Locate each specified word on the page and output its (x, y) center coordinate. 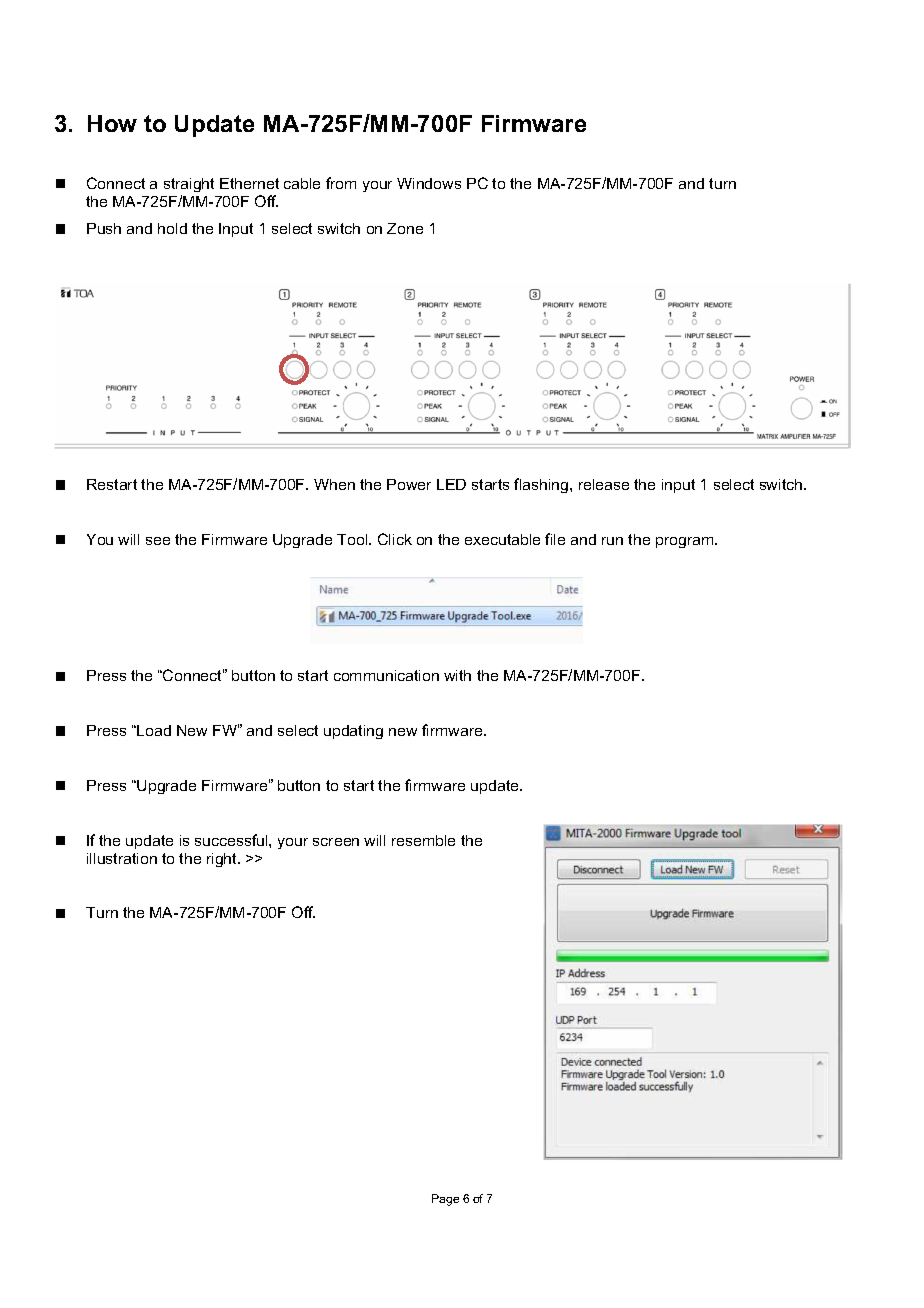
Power (409, 484)
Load (153, 730)
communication (386, 675)
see (158, 541)
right (223, 860)
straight (189, 185)
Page (445, 1200)
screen (336, 842)
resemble (423, 840)
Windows (429, 183)
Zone (405, 228)
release (604, 484)
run (612, 541)
